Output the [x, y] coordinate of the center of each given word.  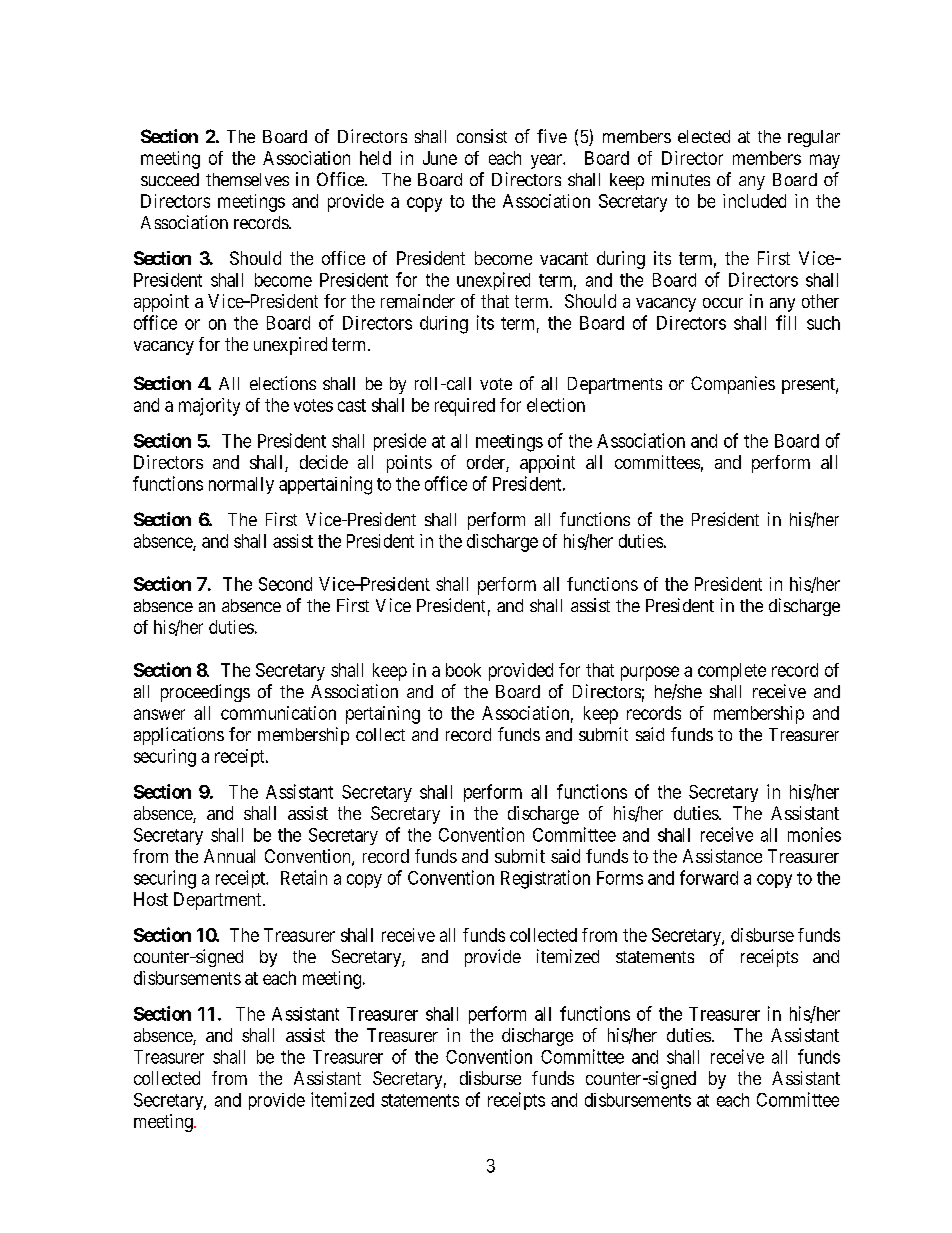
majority [209, 407]
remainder [418, 301]
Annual [229, 856]
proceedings [205, 693]
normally [241, 485]
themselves [247, 179]
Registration [545, 879]
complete [732, 672]
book [463, 670]
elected [704, 136]
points [409, 464]
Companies [733, 385]
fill [786, 322]
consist [482, 136]
